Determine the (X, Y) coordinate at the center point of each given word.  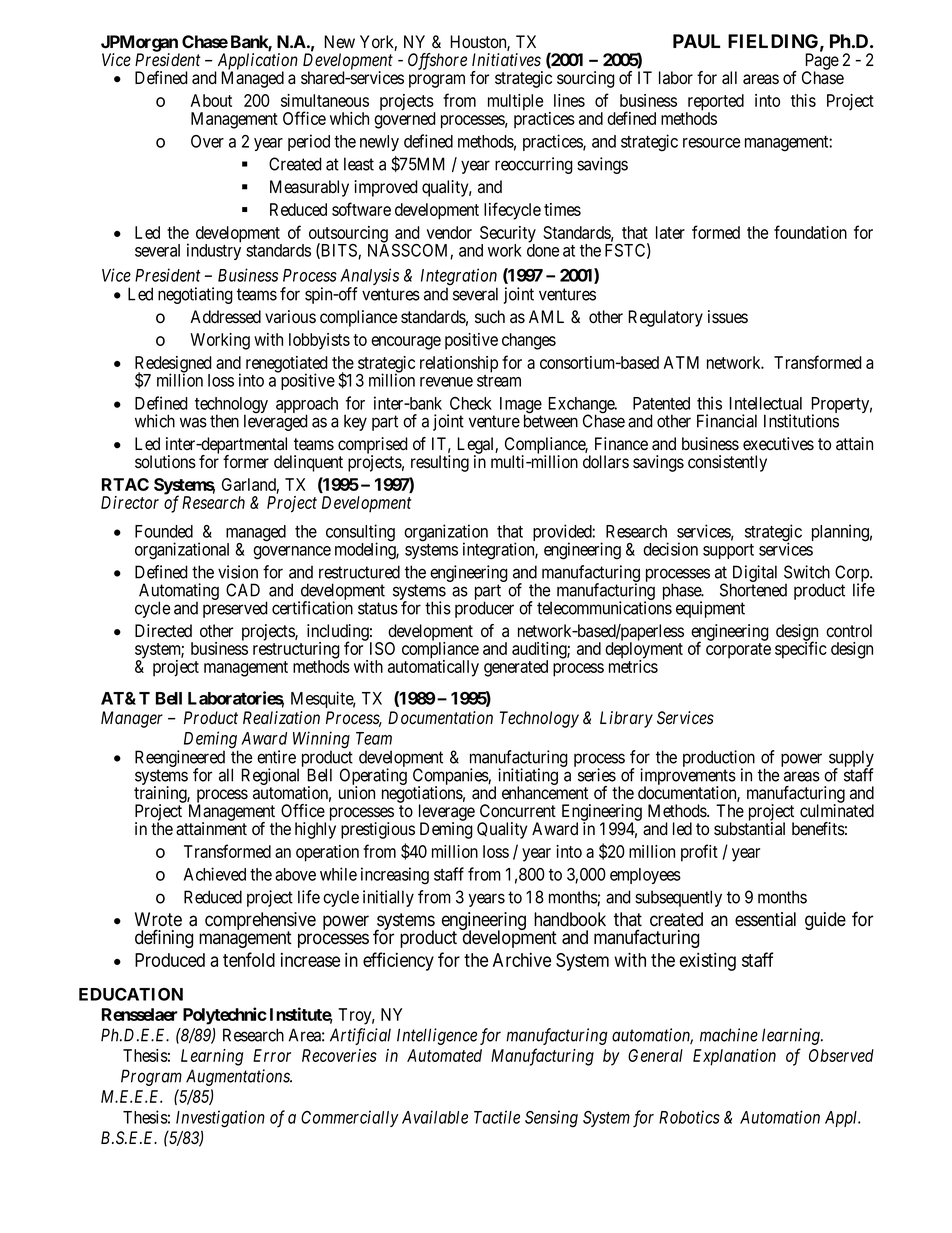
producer (484, 609)
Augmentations (239, 1077)
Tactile (497, 1117)
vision (238, 572)
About (211, 100)
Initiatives (506, 60)
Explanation (734, 1057)
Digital (753, 575)
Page (822, 62)
